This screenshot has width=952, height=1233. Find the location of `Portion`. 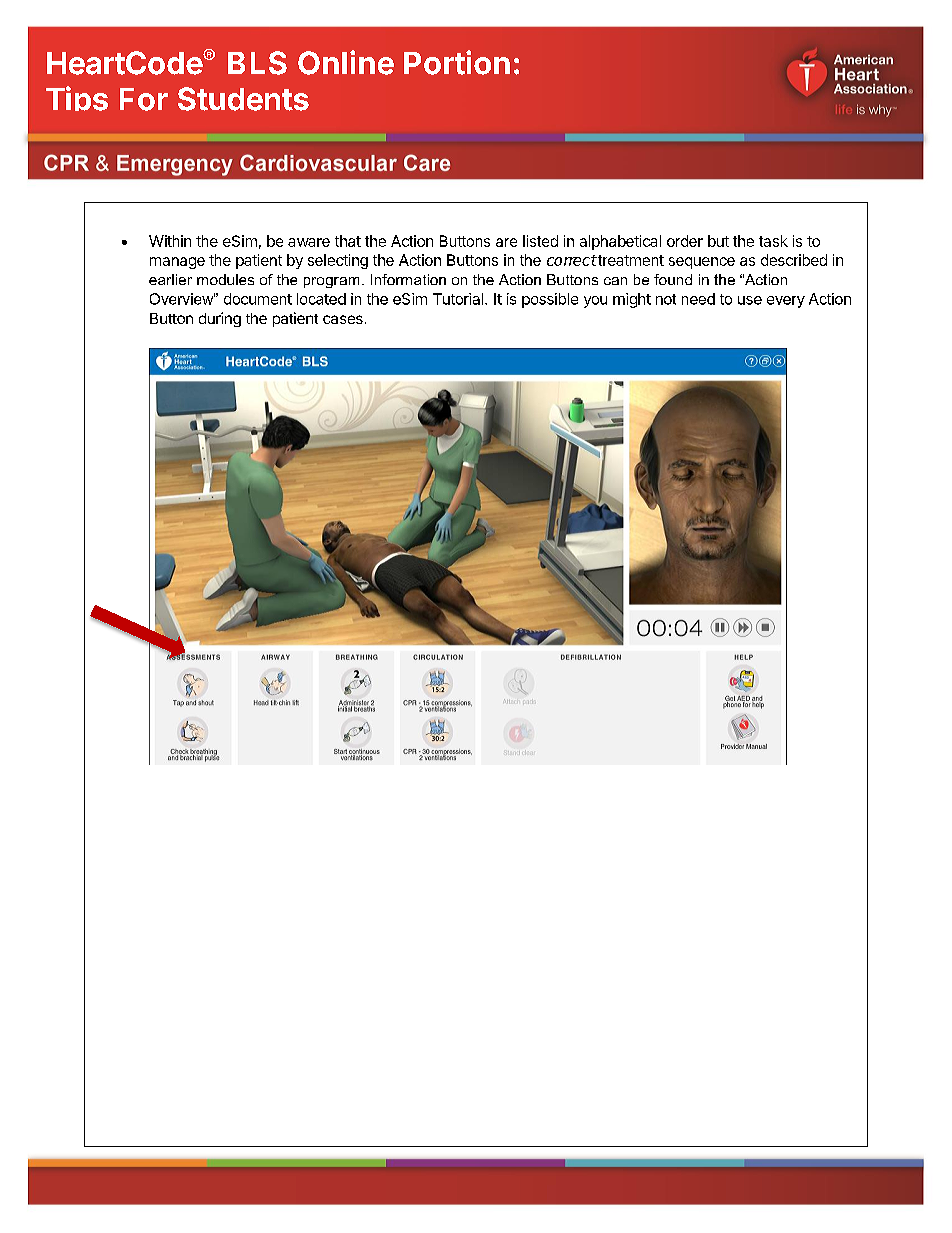

Portion is located at coordinates (457, 62).
